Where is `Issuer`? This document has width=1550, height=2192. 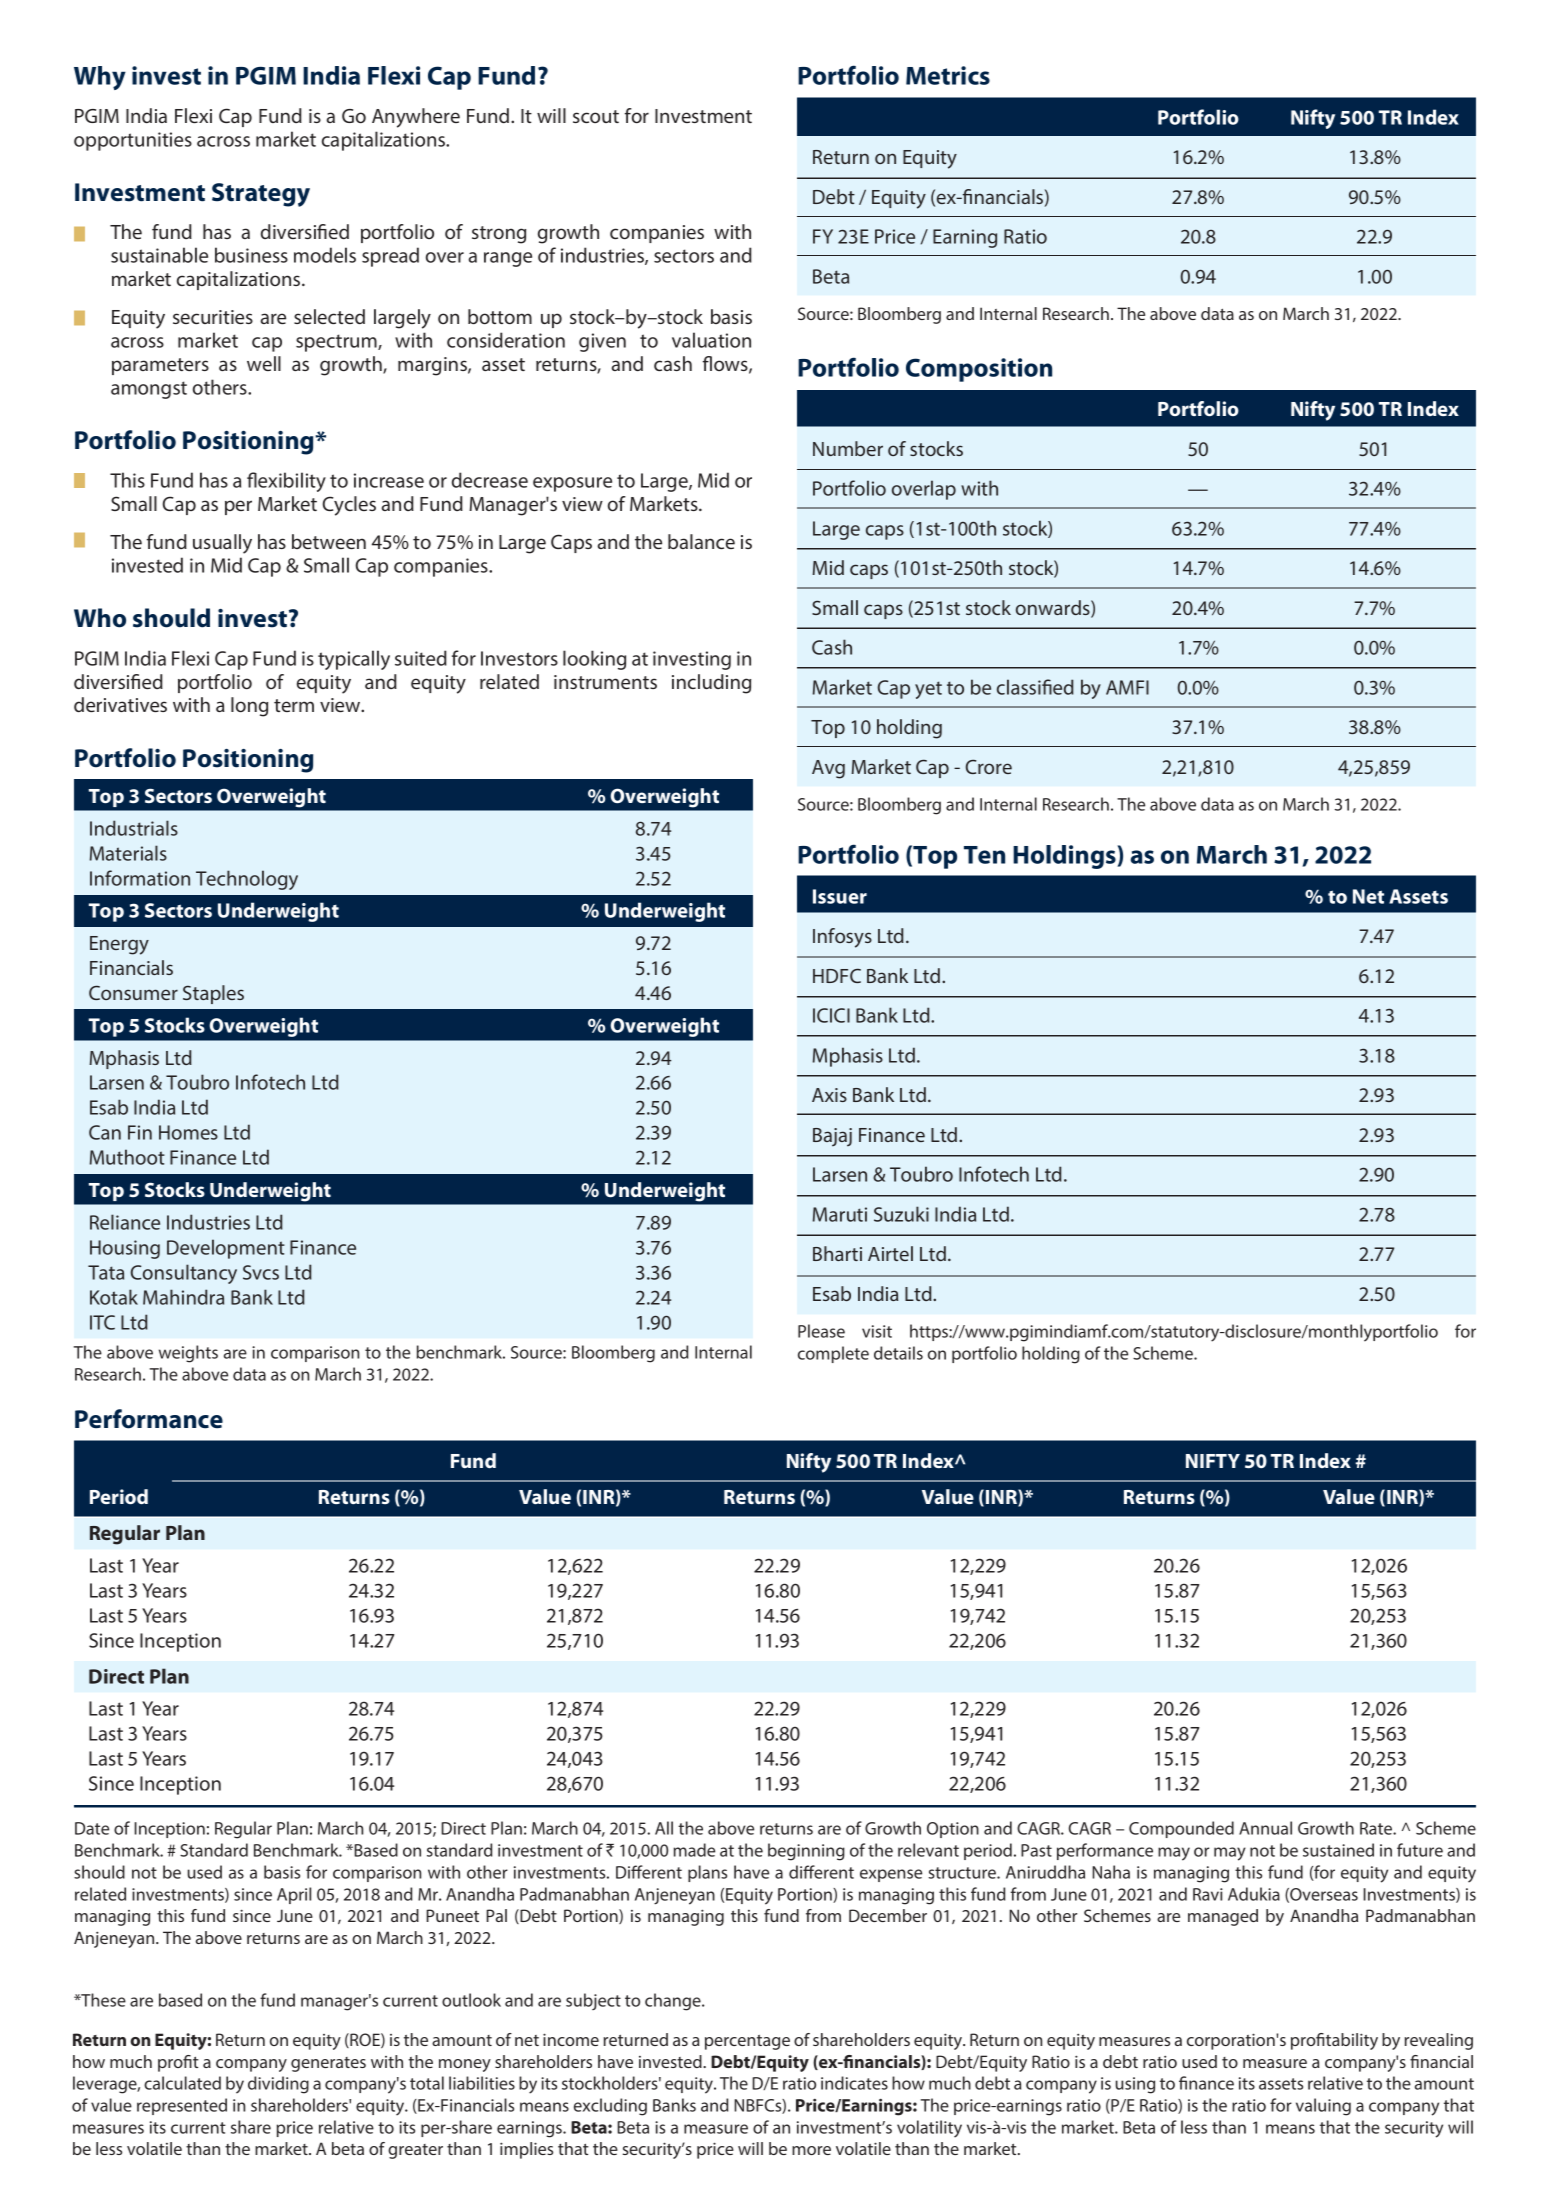
Issuer is located at coordinates (840, 896).
